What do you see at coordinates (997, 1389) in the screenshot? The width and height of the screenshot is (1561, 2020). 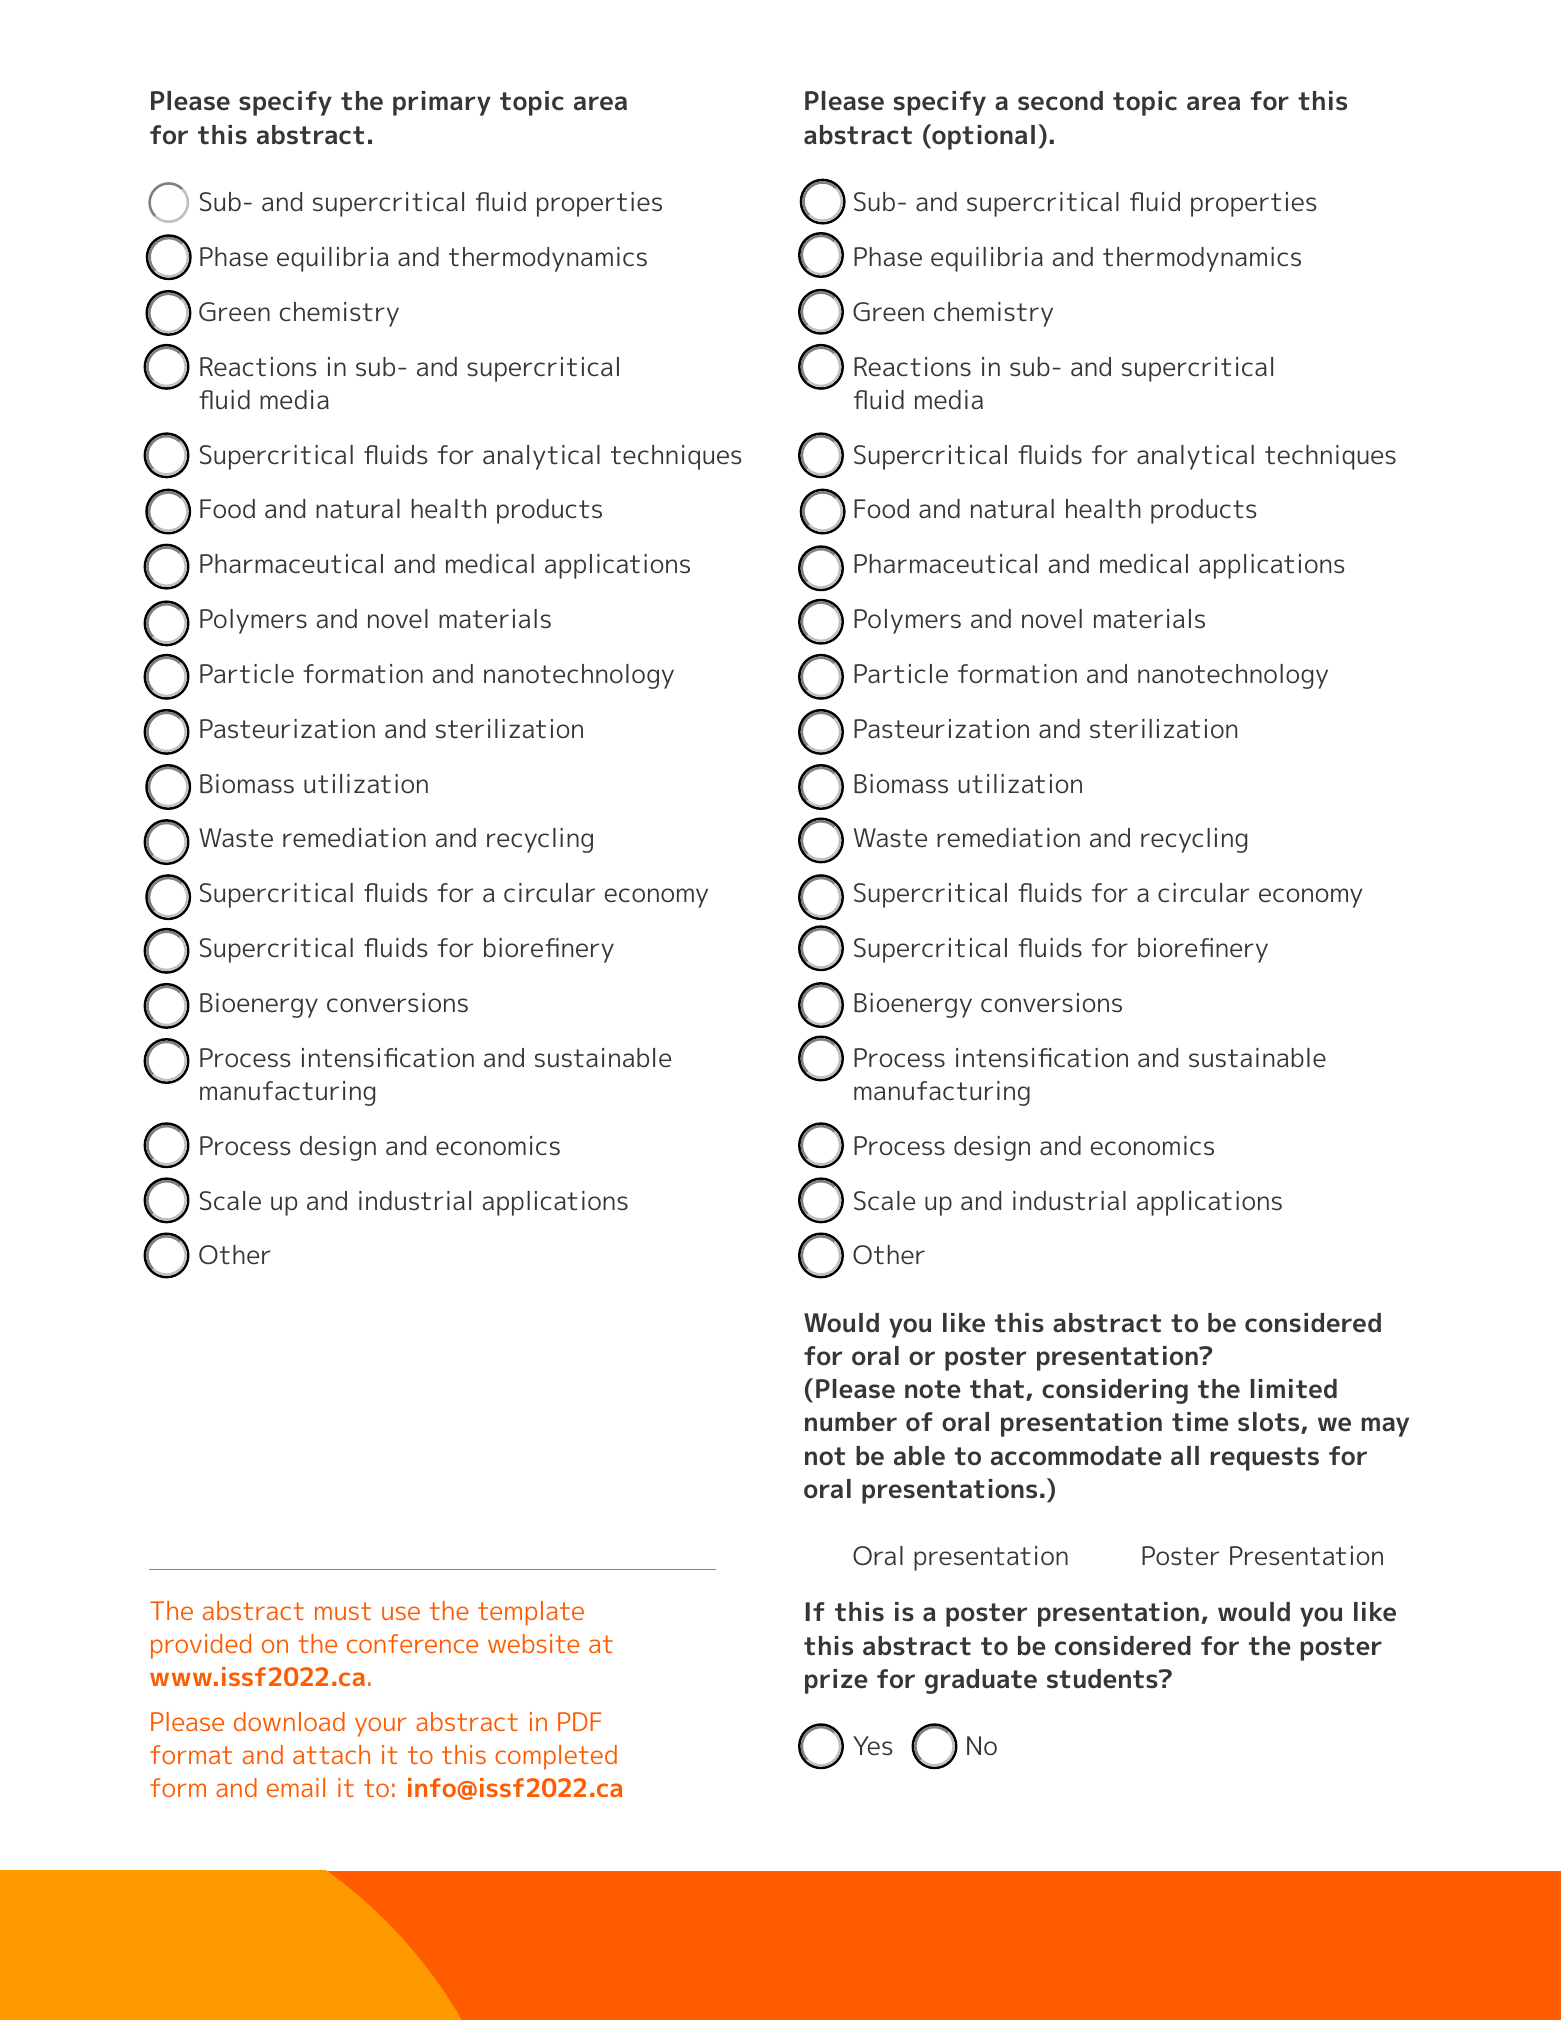 I see `that` at bounding box center [997, 1389].
